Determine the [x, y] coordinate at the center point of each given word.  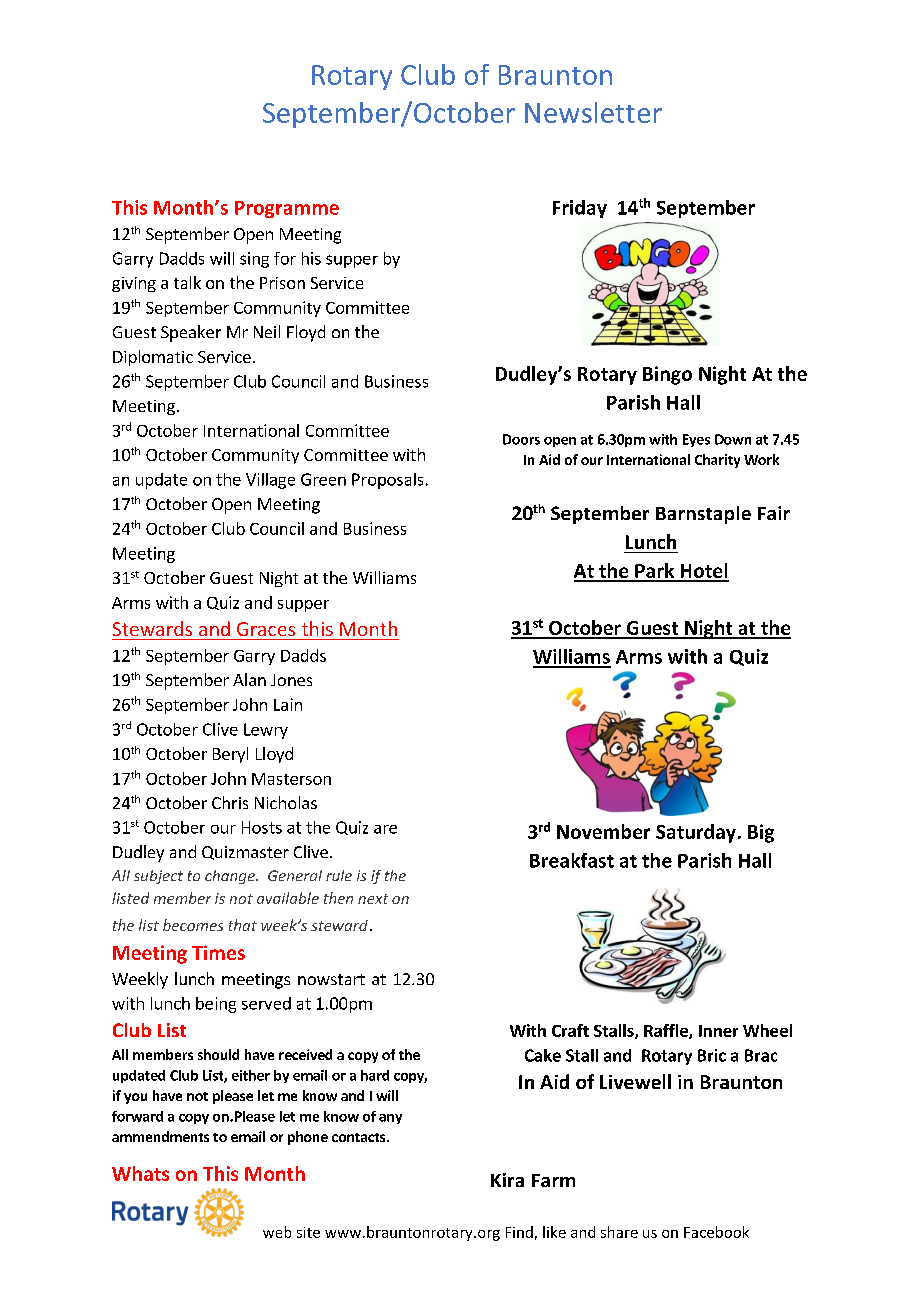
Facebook [716, 1232]
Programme [287, 209]
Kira [507, 1180]
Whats [140, 1173]
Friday [580, 209]
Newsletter [593, 112]
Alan [249, 679]
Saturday [696, 833]
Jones [291, 680]
